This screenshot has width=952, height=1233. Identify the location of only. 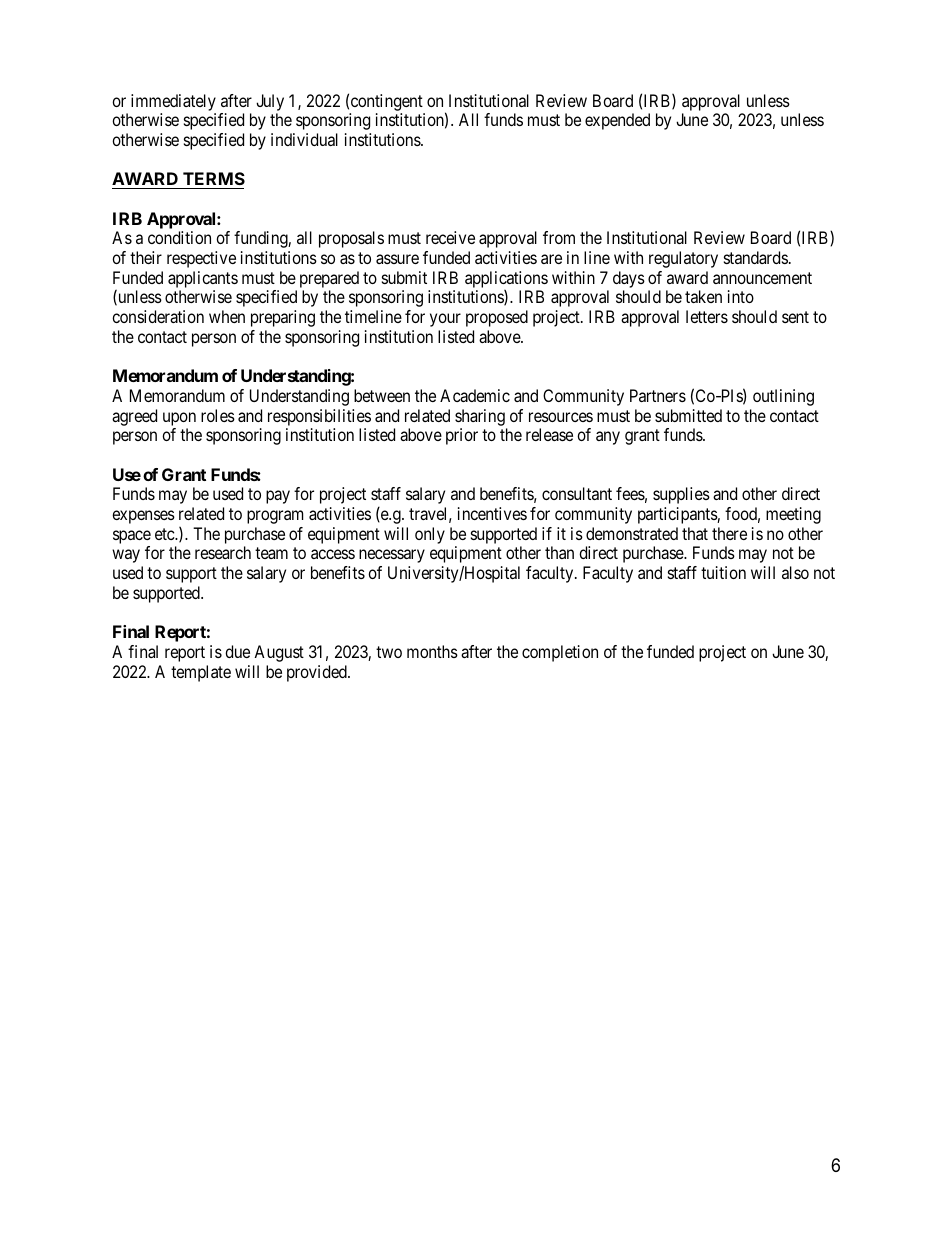
(430, 535).
